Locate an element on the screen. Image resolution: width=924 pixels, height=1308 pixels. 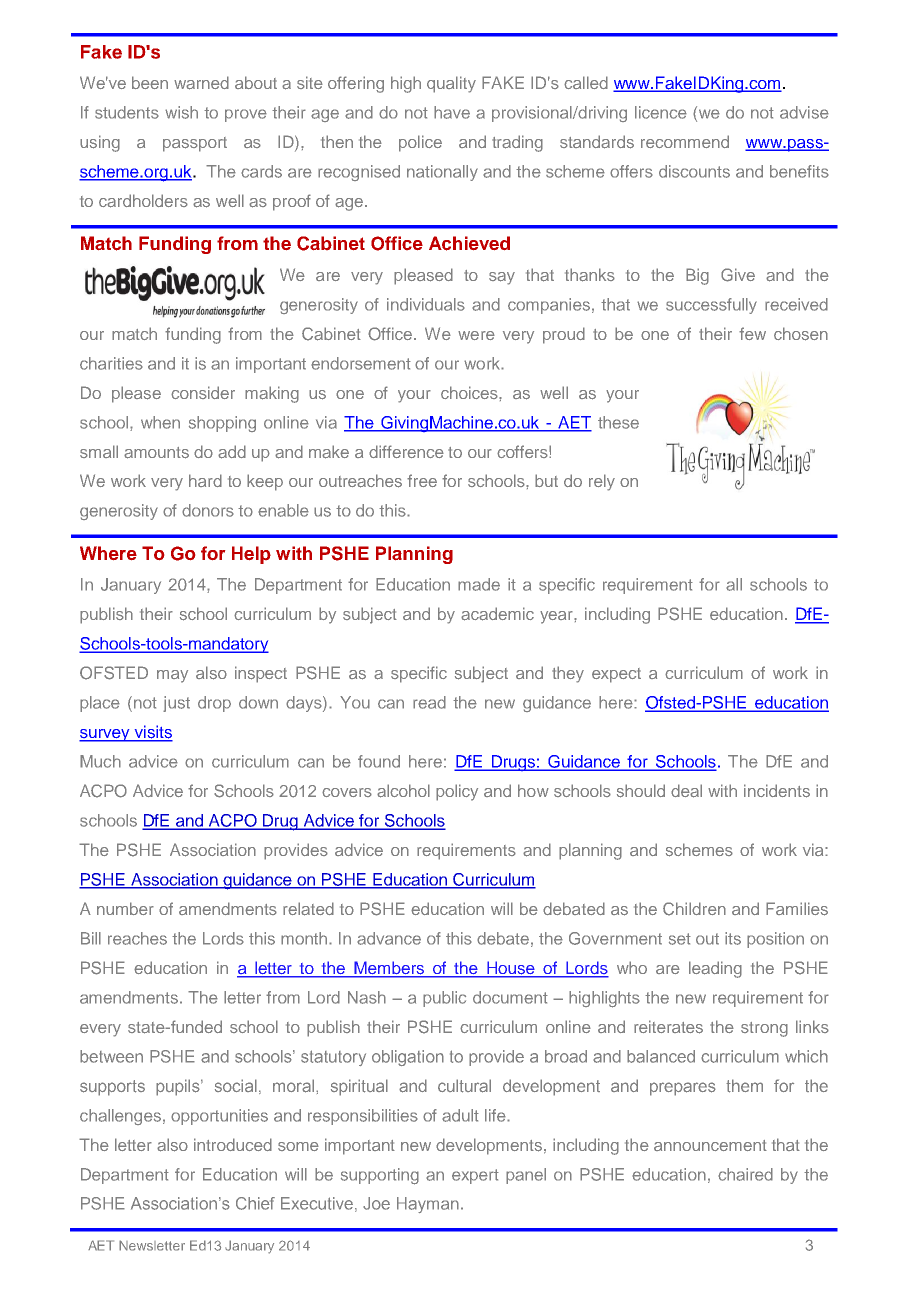
recommend is located at coordinates (685, 141).
